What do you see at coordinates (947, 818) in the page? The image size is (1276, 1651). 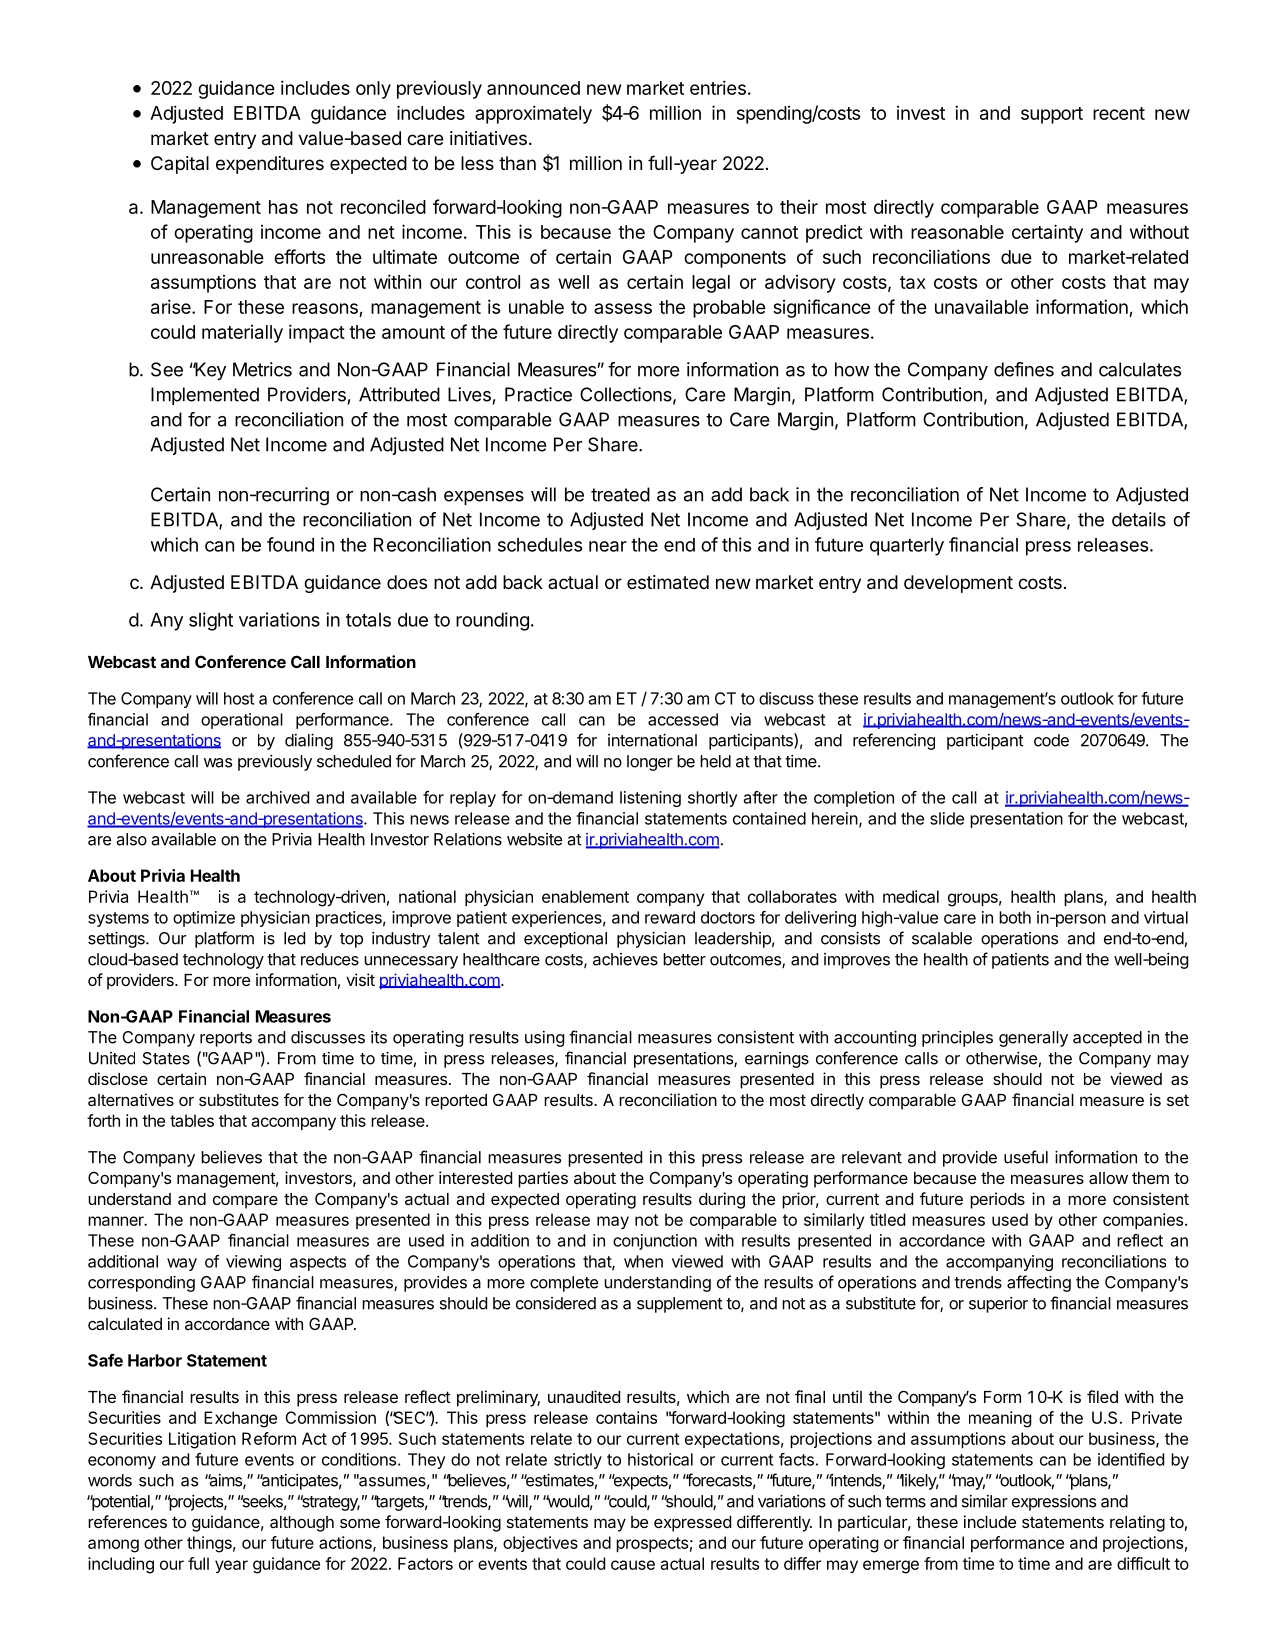 I see `slide` at bounding box center [947, 818].
